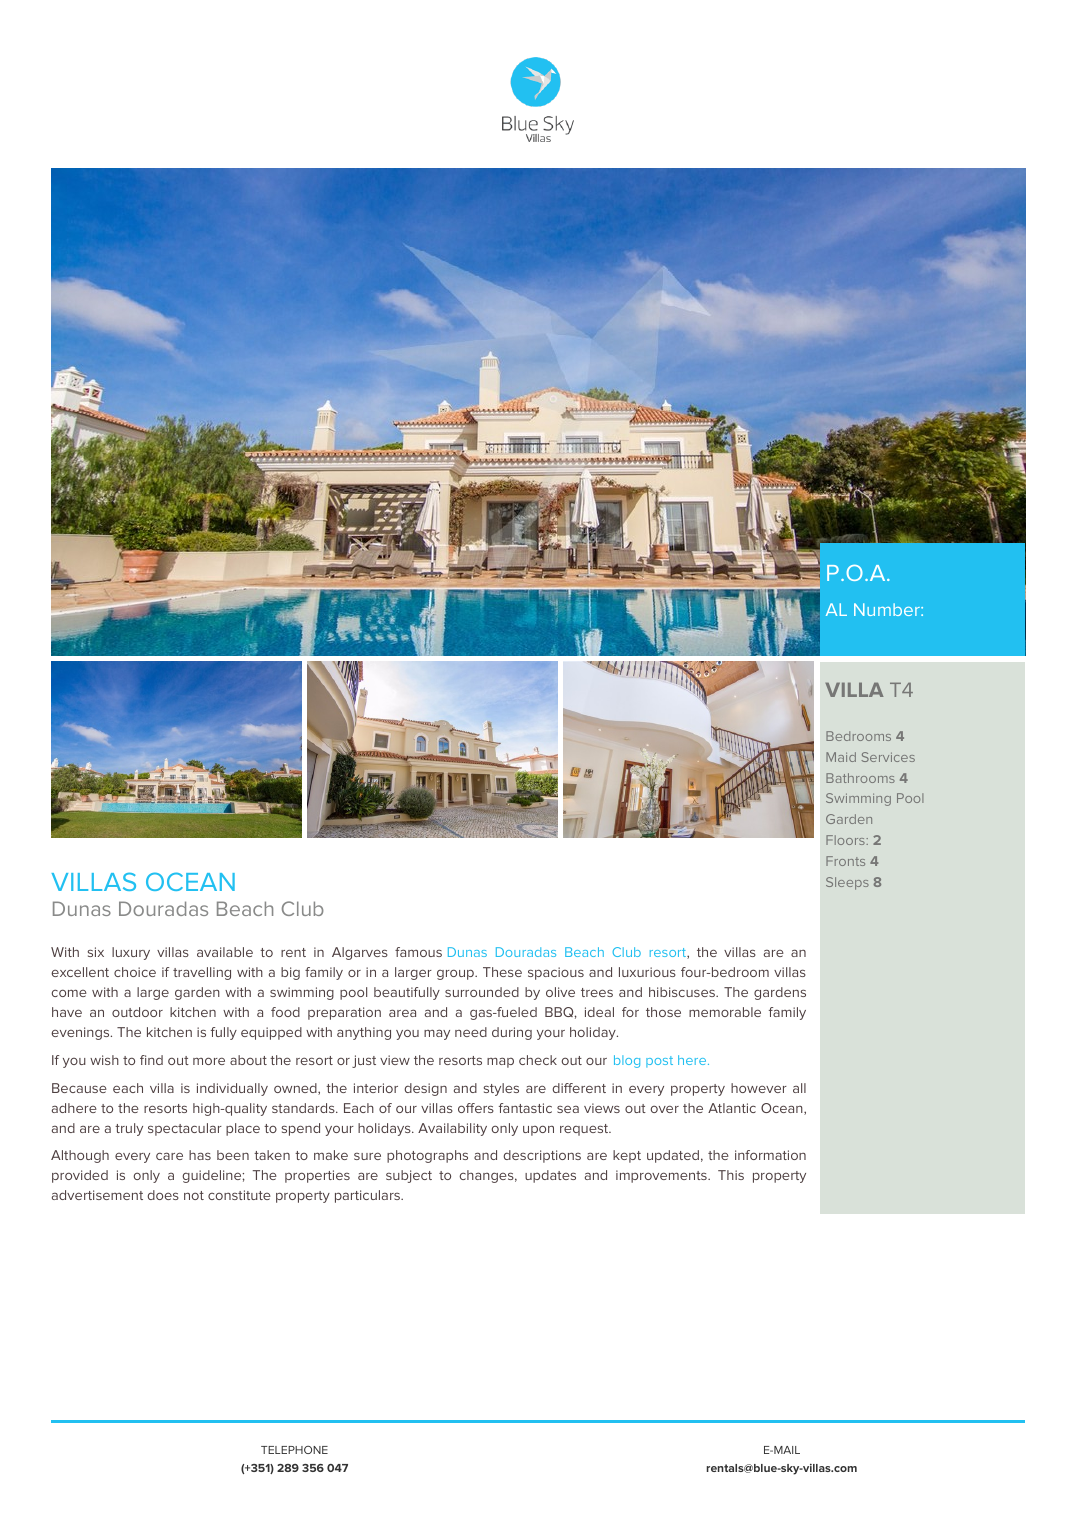 This page has width=1076, height=1523. What do you see at coordinates (137, 1012) in the page?
I see `outdoor` at bounding box center [137, 1012].
